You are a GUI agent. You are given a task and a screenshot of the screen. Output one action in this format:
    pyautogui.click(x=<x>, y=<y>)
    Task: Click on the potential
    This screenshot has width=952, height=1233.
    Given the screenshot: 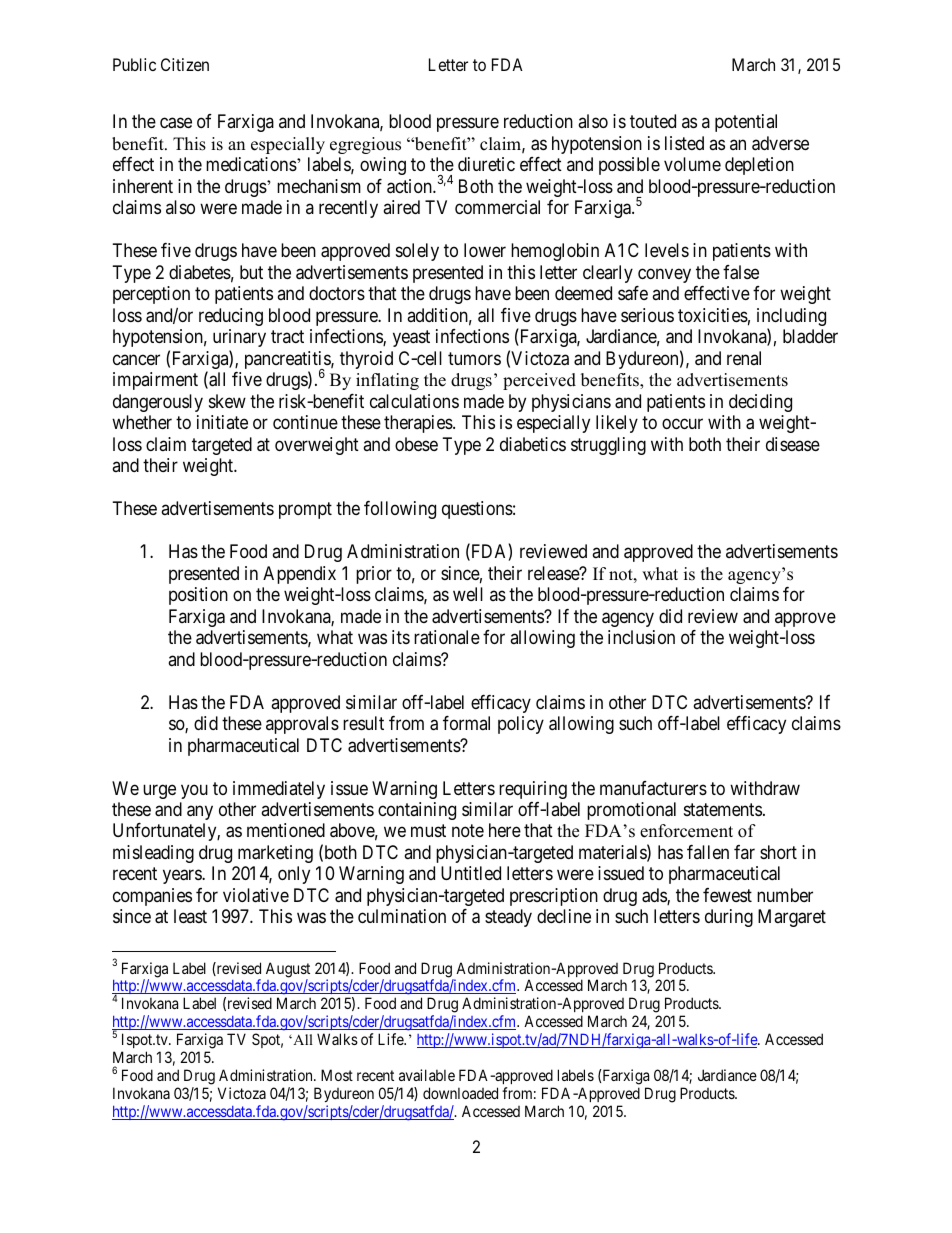 What is the action you would take?
    pyautogui.click(x=746, y=123)
